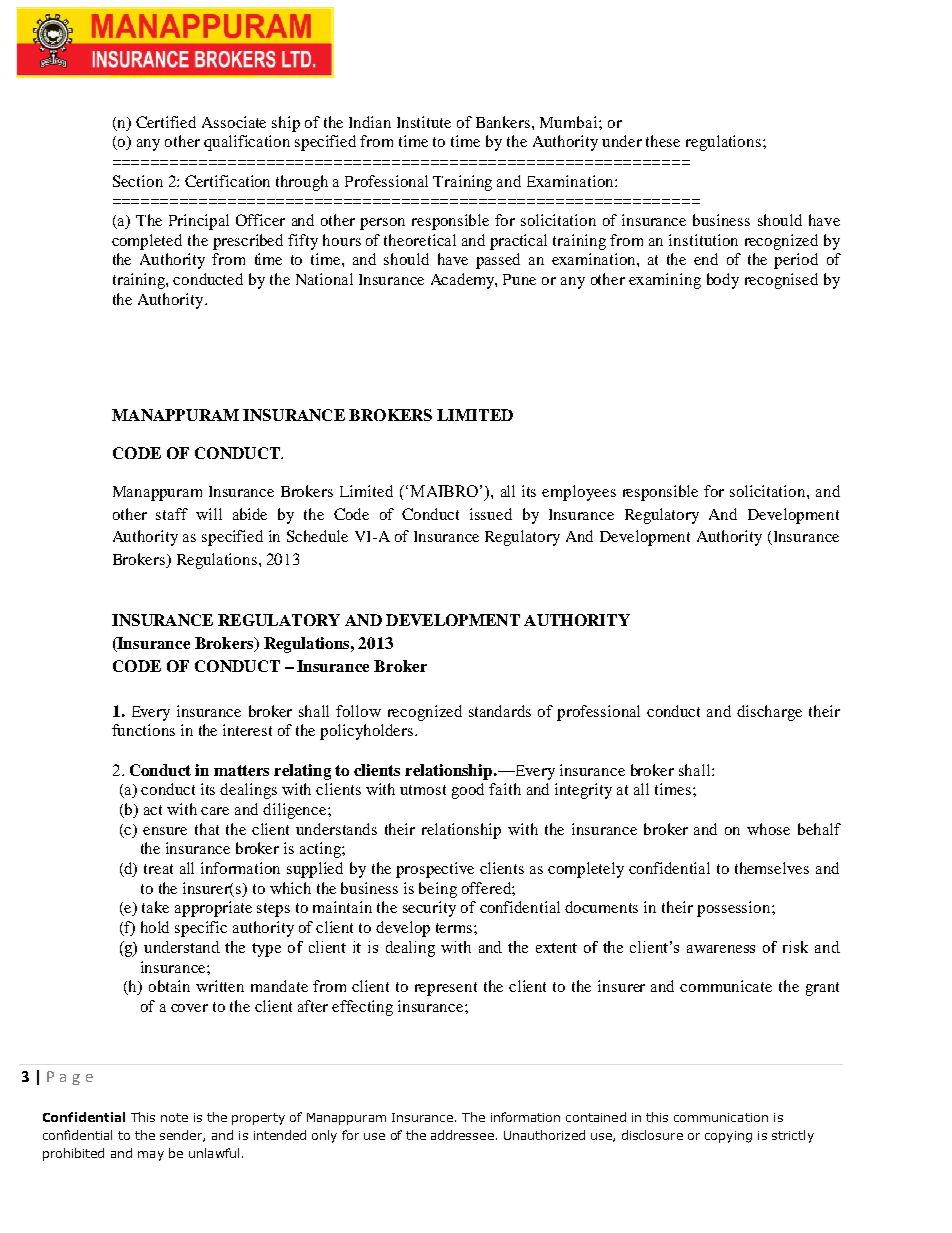 This document has width=952, height=1233. What do you see at coordinates (500, 711) in the document?
I see `standards` at bounding box center [500, 711].
